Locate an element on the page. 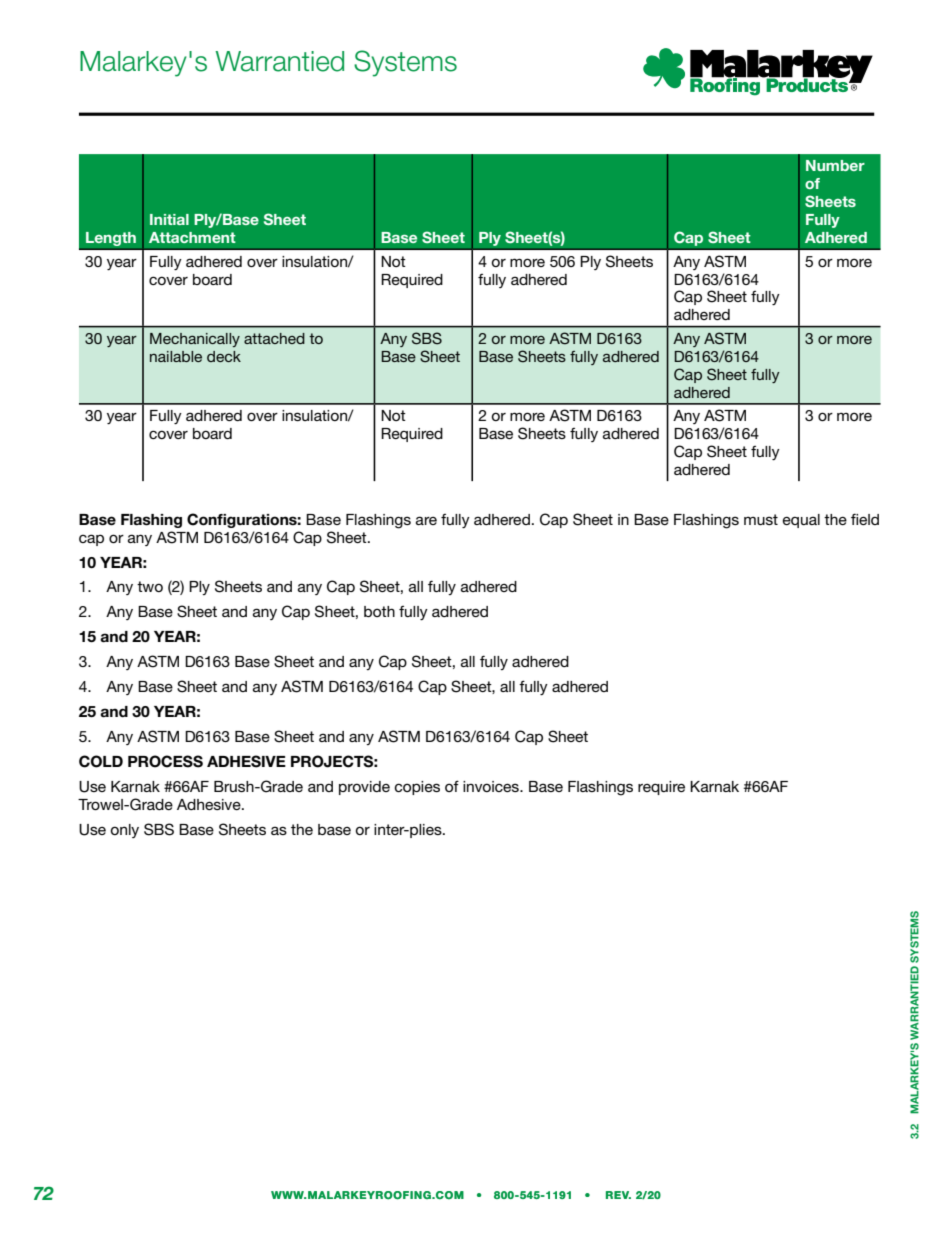 The height and width of the image is (1233, 952). two is located at coordinates (150, 586).
